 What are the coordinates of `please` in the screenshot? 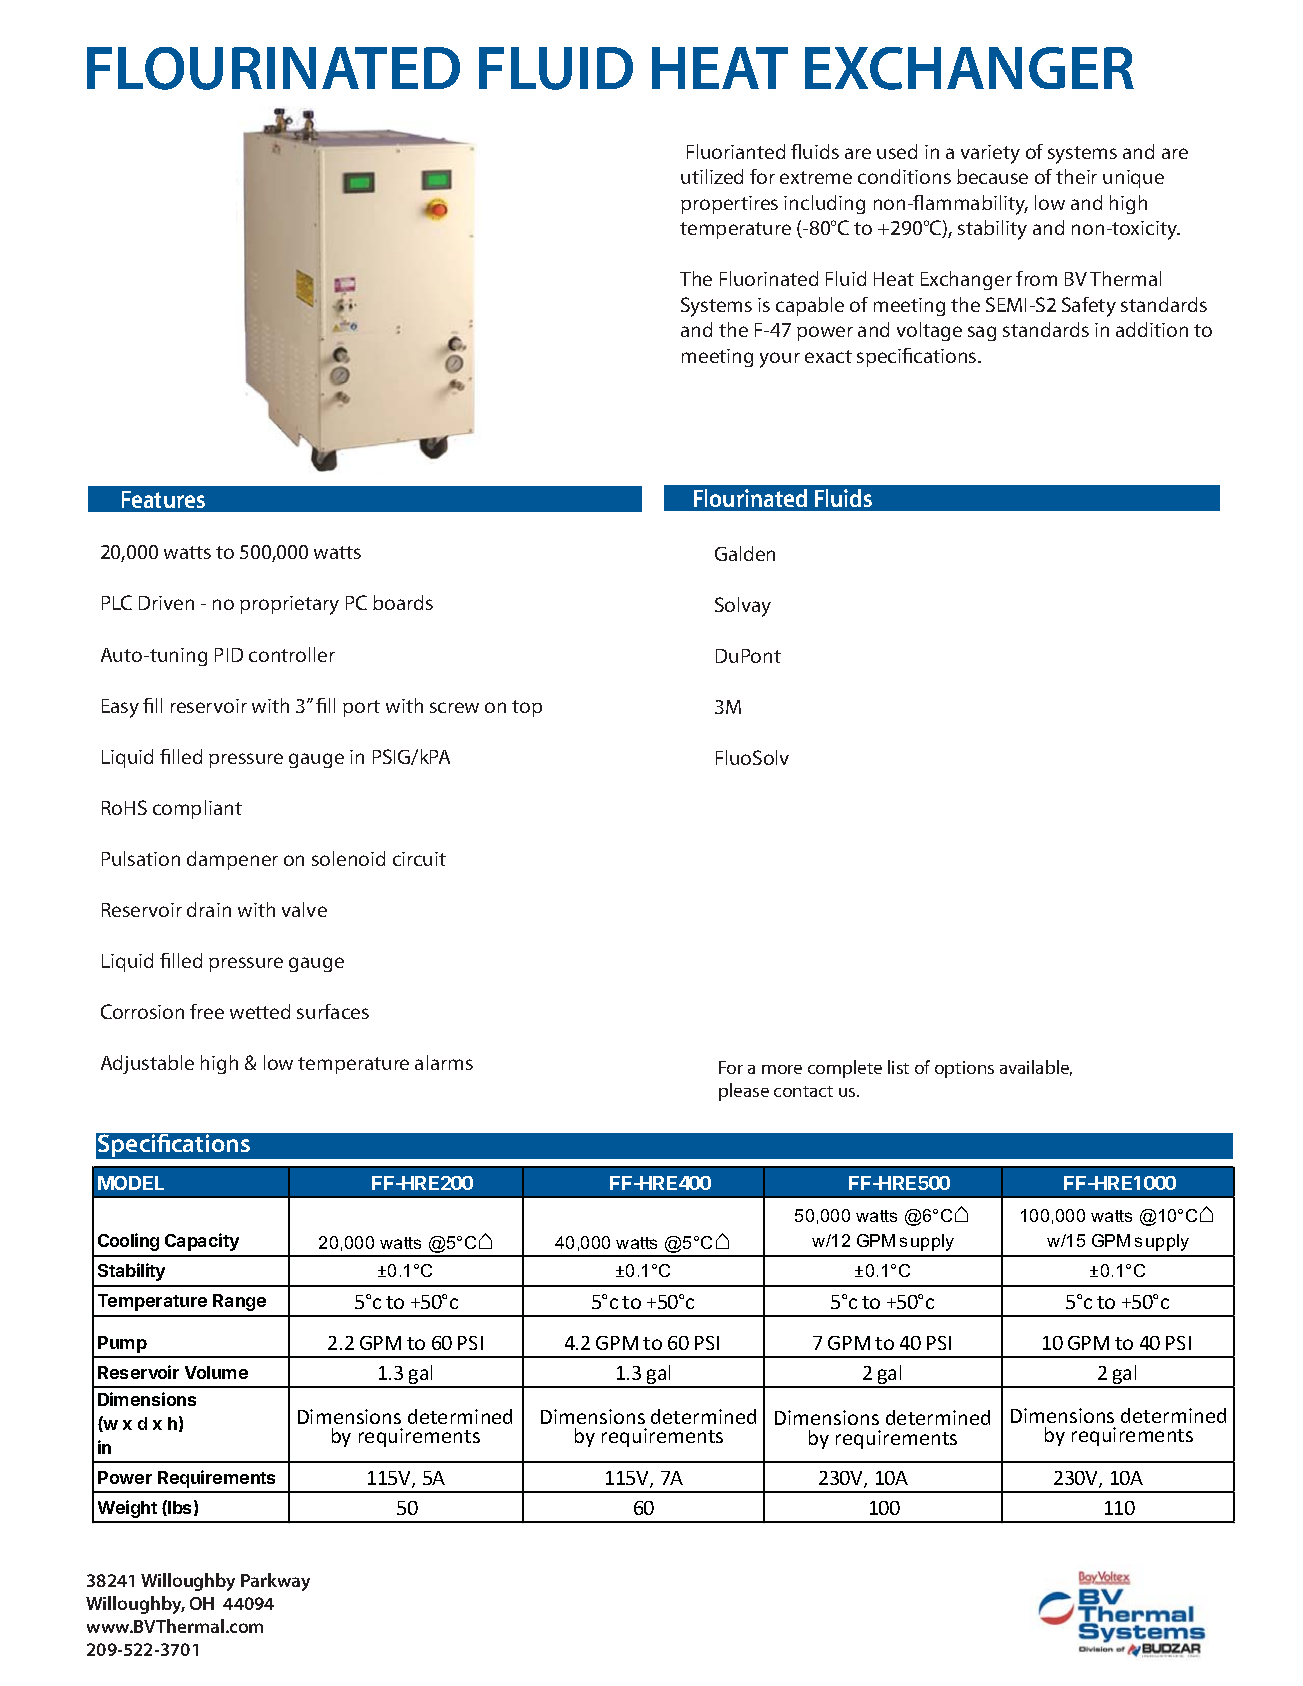 It's located at (744, 1092).
